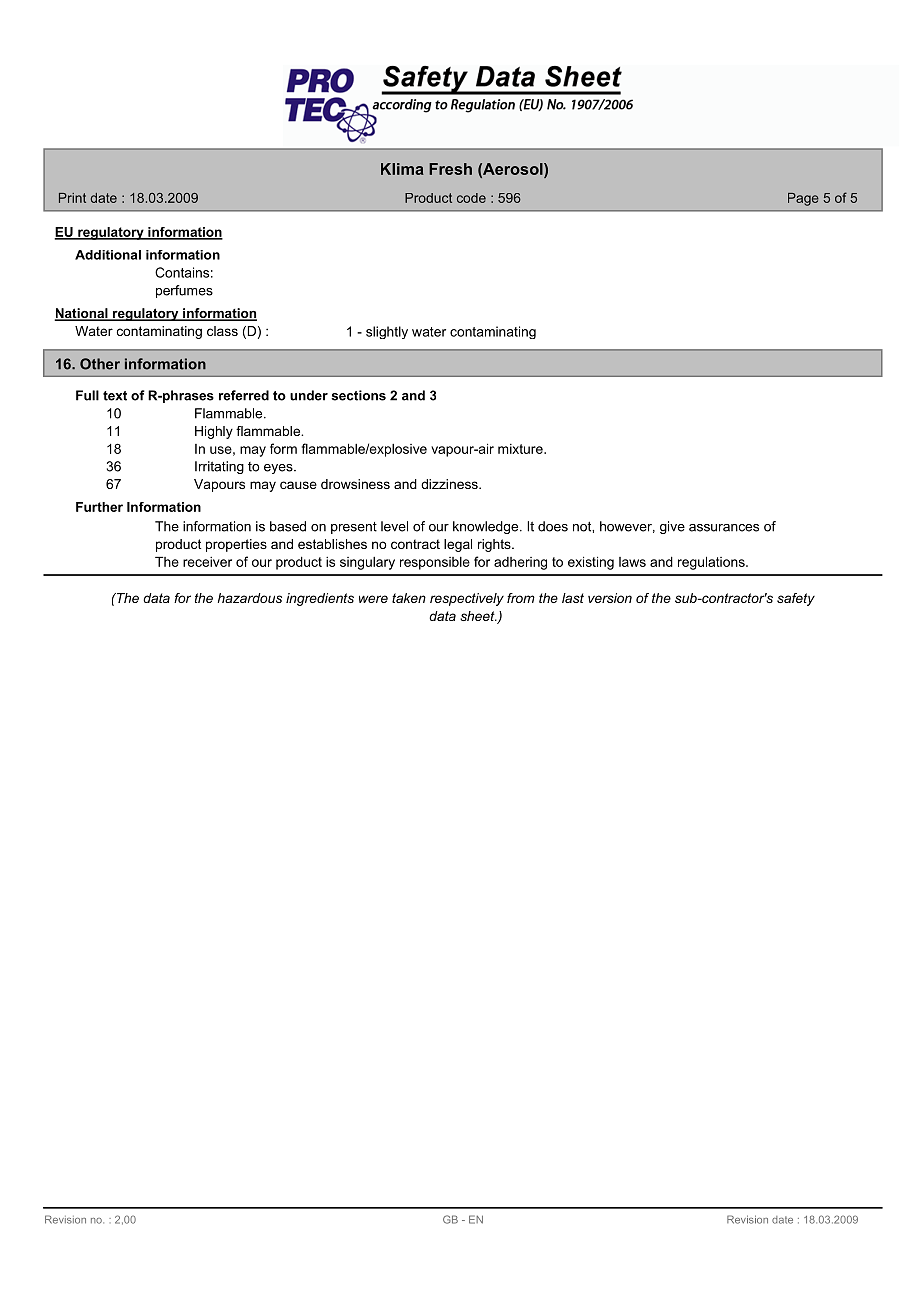 The width and height of the page is (924, 1307). I want to click on safety, so click(796, 599).
